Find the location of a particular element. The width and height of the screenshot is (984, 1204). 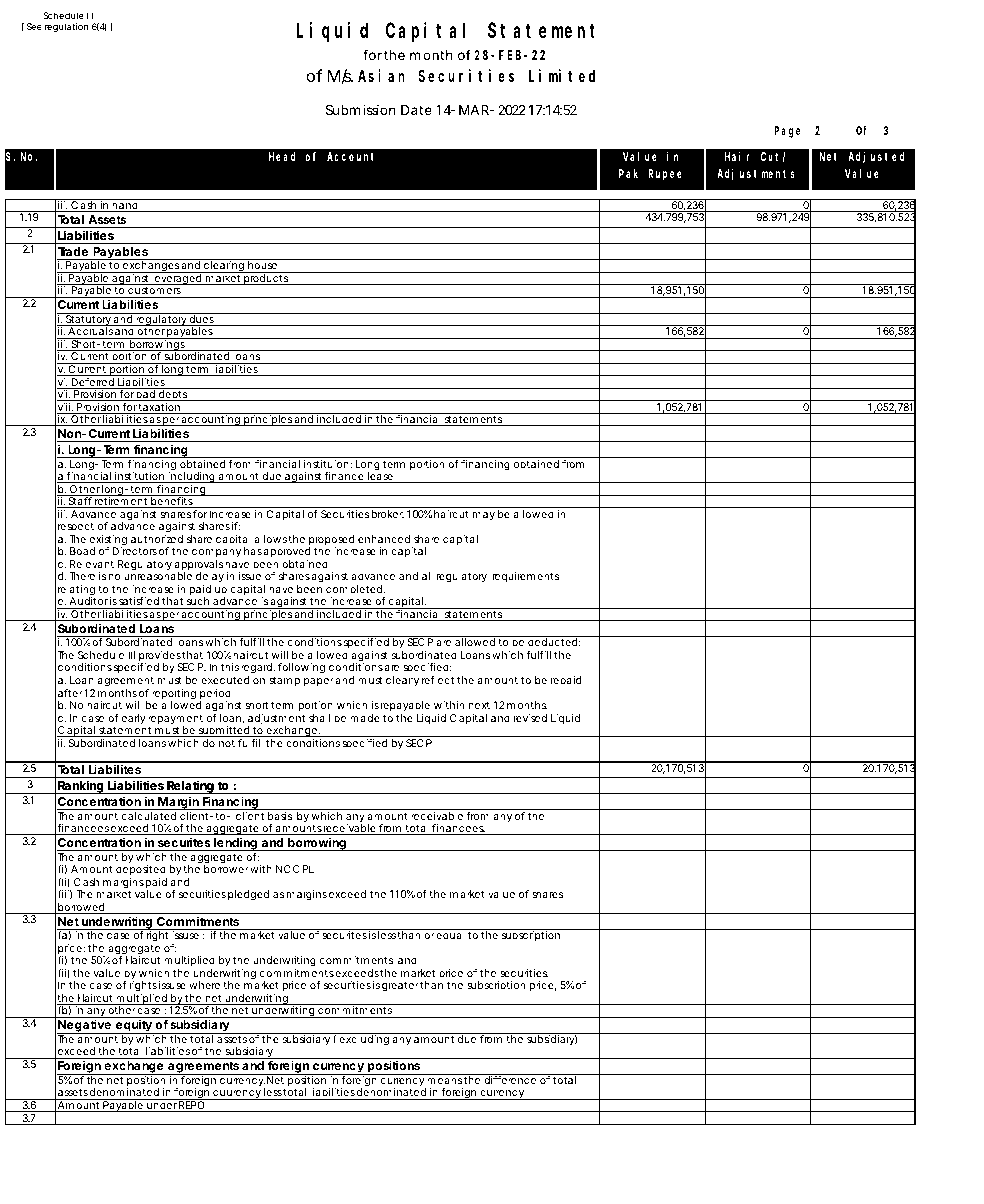

deducted is located at coordinates (552, 642).
